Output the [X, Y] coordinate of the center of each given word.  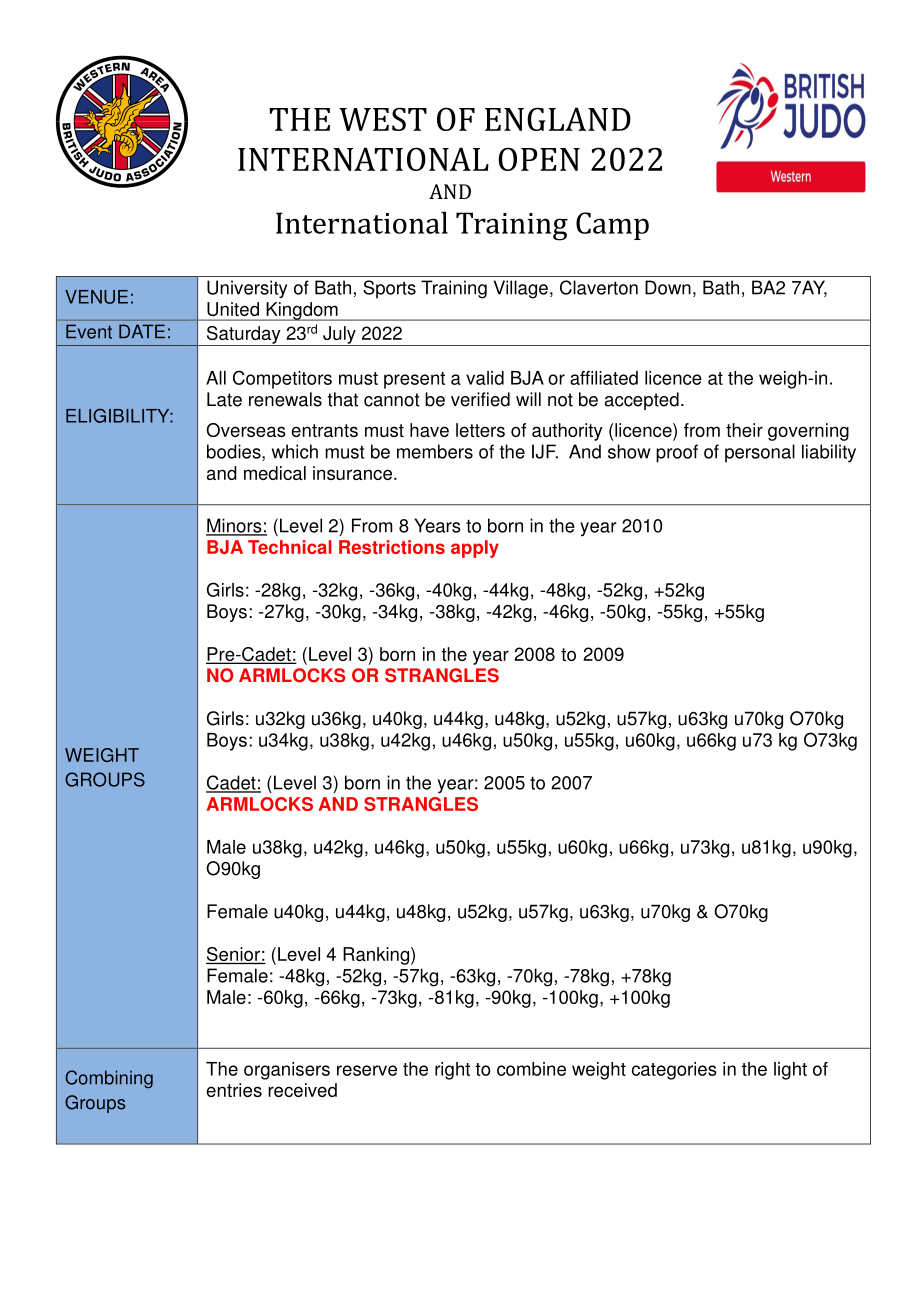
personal [760, 453]
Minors [235, 526]
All [216, 378]
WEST [383, 119]
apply [475, 549]
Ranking [376, 956]
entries [234, 1090]
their [744, 430]
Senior [234, 955]
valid [485, 378]
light [790, 1071]
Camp [612, 226]
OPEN [539, 159]
